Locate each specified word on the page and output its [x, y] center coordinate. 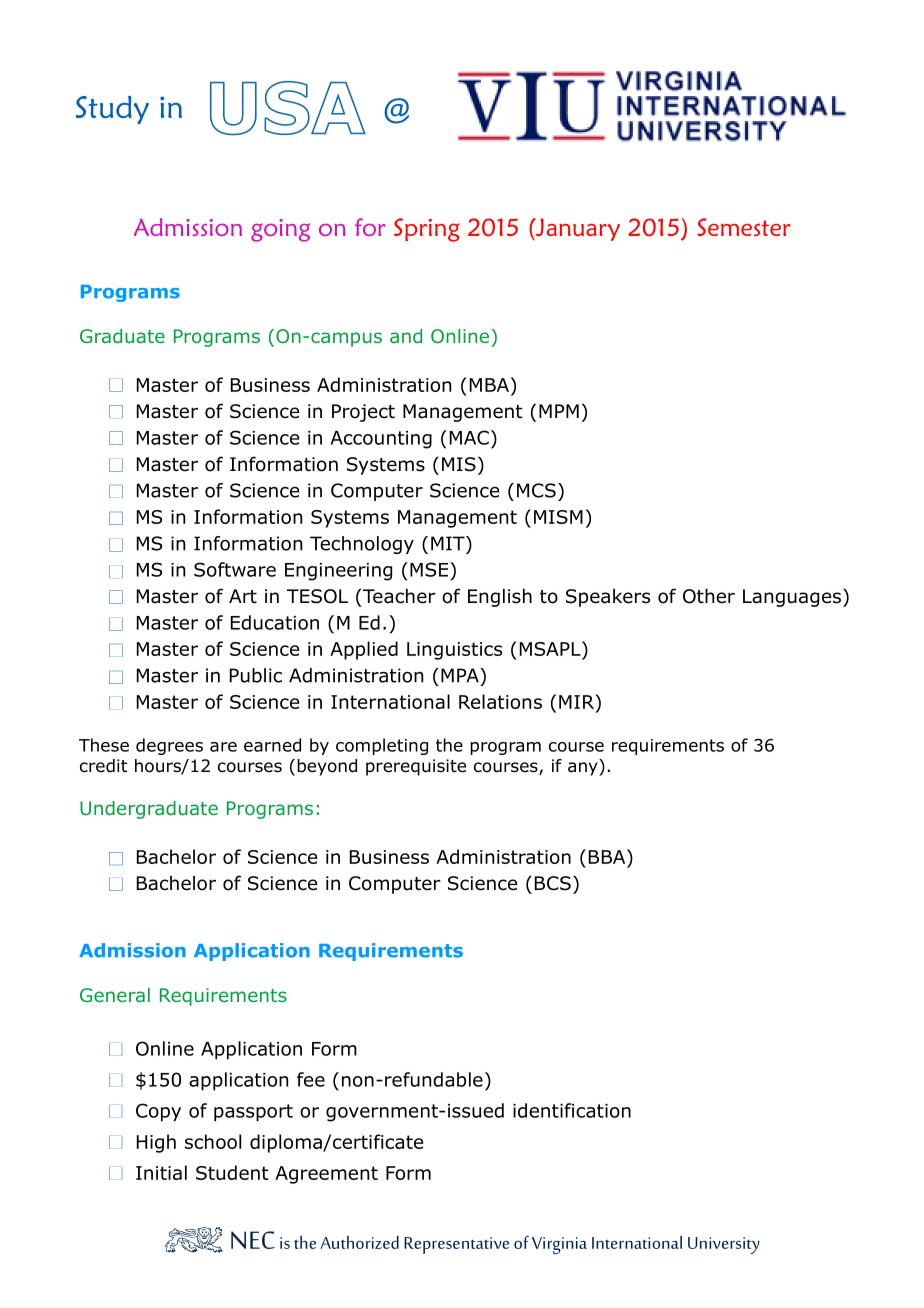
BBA [608, 856]
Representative [456, 1245]
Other [709, 596]
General [115, 995]
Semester [744, 227]
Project [363, 413]
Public [256, 675]
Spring [427, 230]
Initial [161, 1172]
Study [112, 110]
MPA [461, 675]
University [724, 1245]
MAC [469, 437]
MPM [559, 411]
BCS [553, 883]
